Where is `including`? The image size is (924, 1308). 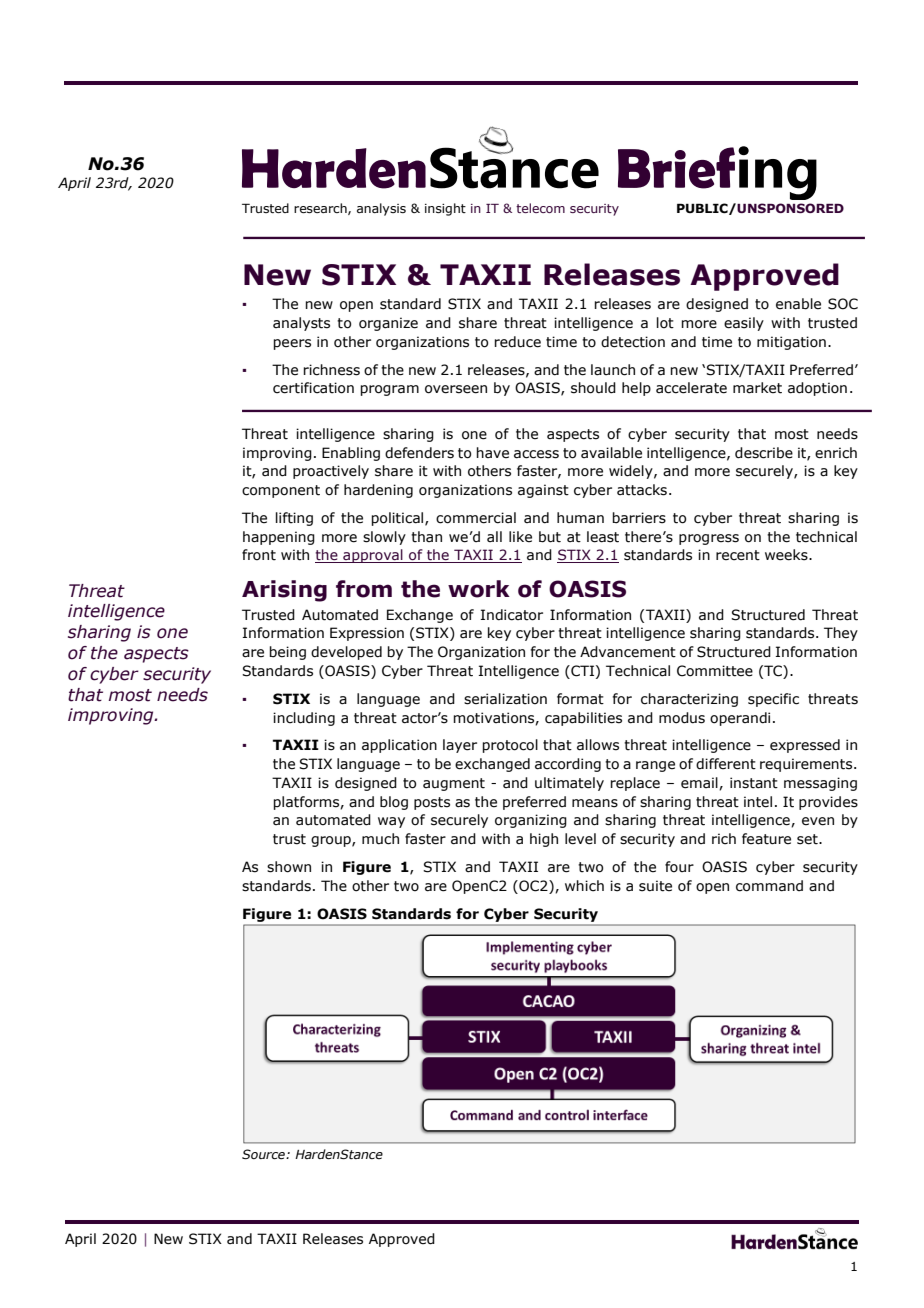
including is located at coordinates (304, 719).
